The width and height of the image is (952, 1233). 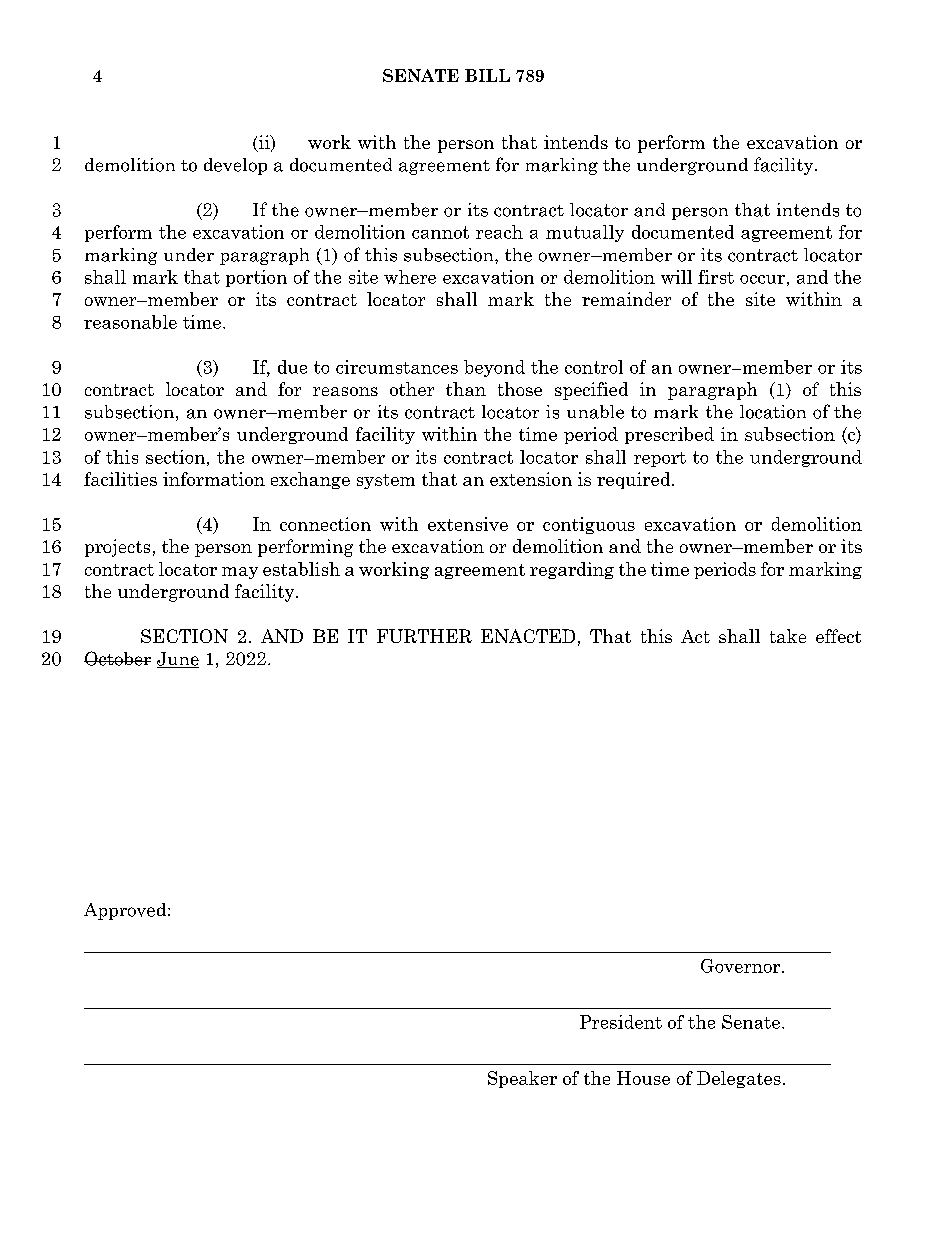 I want to click on take, so click(x=788, y=636).
